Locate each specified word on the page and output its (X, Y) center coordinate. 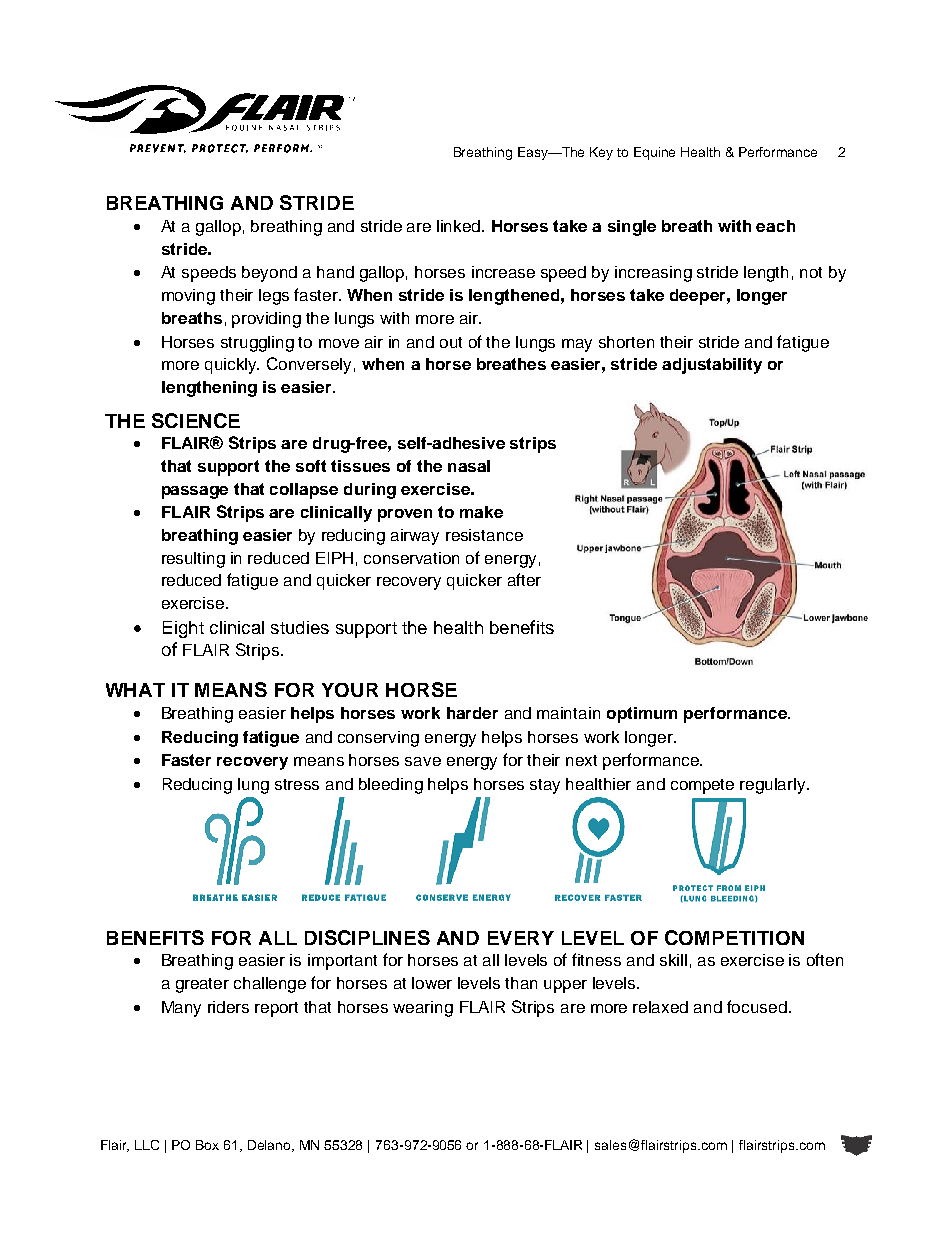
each (775, 226)
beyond (269, 274)
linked (460, 226)
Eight (183, 629)
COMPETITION (734, 937)
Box (207, 1145)
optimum (642, 715)
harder (472, 713)
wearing (423, 1009)
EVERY (521, 938)
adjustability (712, 366)
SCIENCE (196, 420)
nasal (469, 466)
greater (202, 985)
